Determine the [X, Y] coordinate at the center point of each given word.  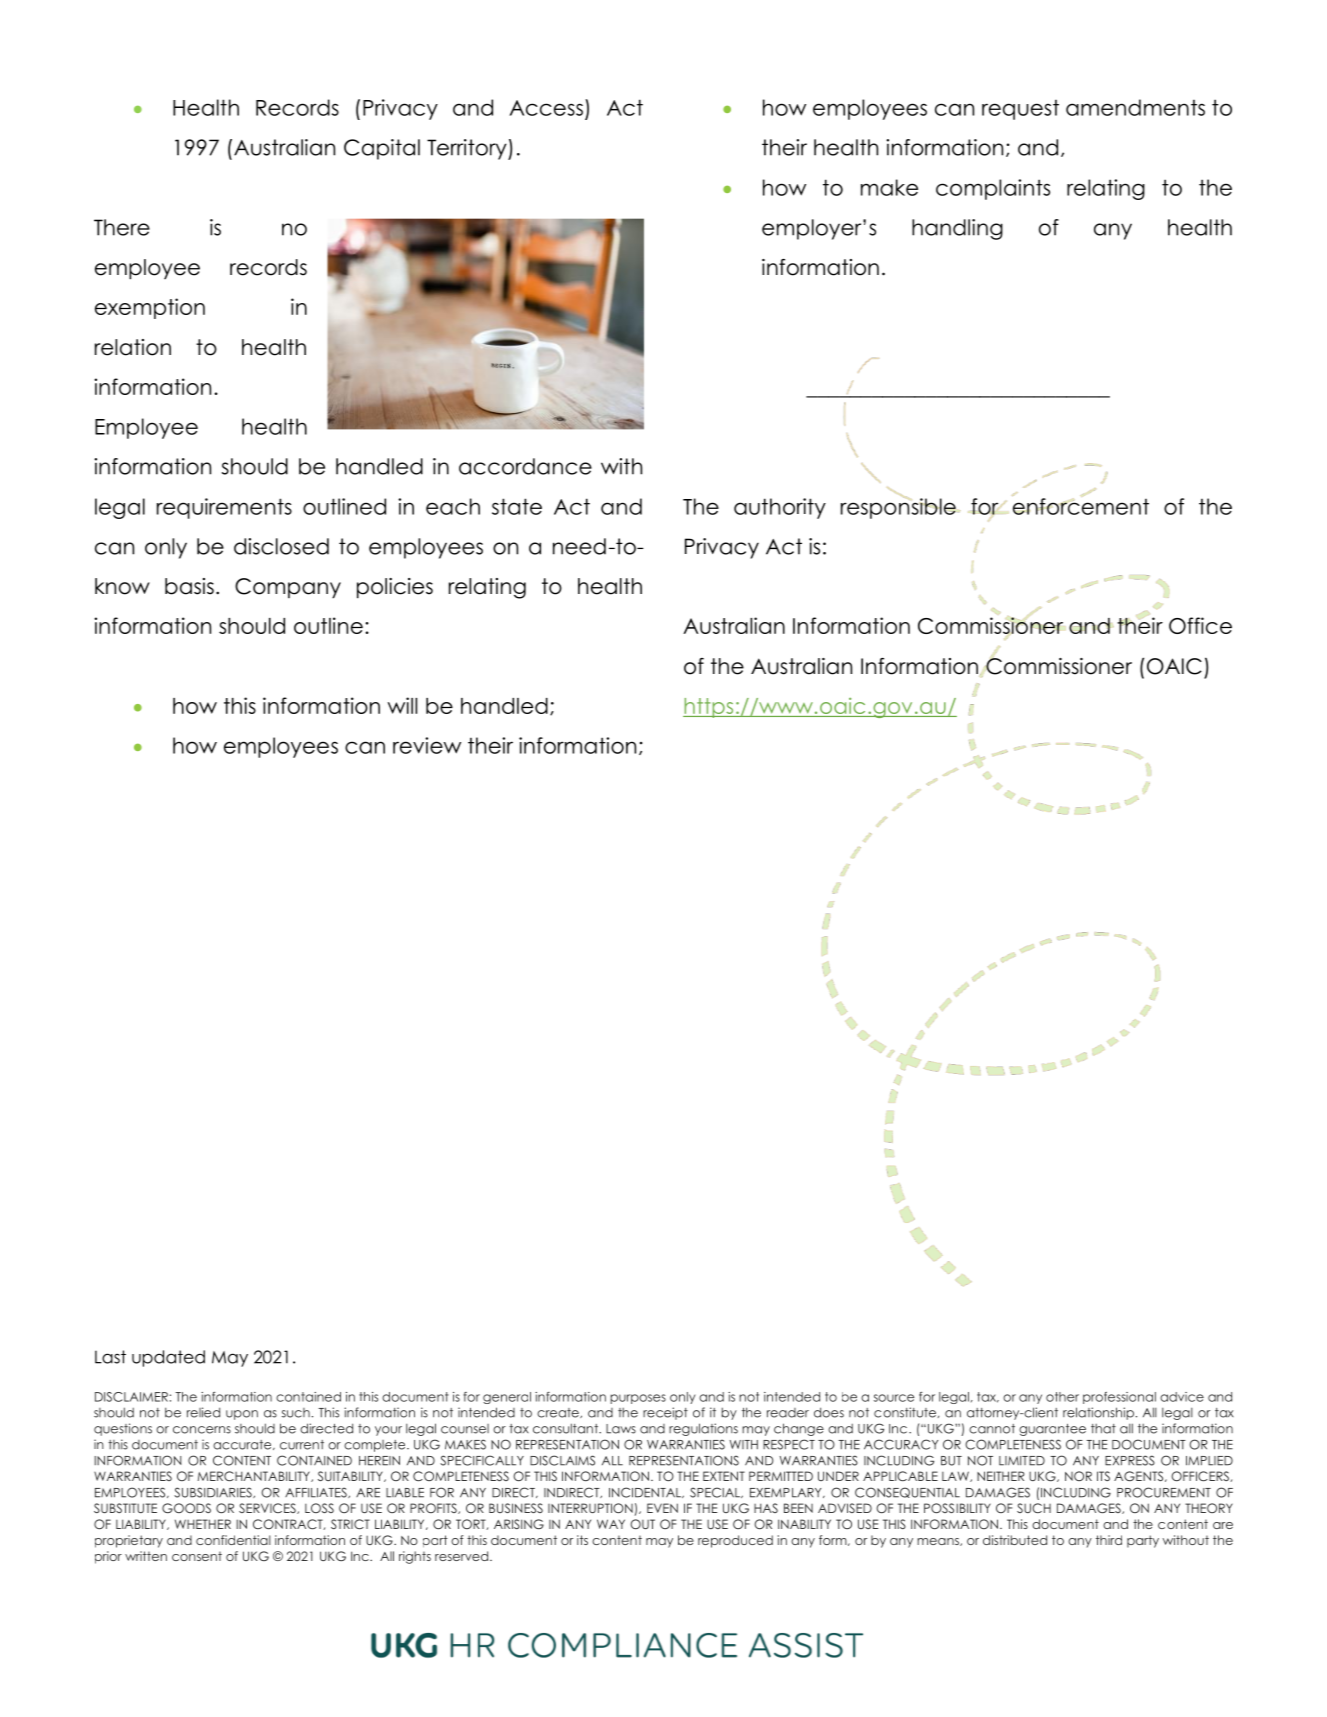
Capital [382, 149]
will [402, 705]
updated [168, 1358]
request [1020, 110]
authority [780, 508]
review [427, 745]
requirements [224, 508]
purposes [638, 1399]
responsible [898, 507]
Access [546, 108]
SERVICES [268, 1508]
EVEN [662, 1508]
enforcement [1081, 506]
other [1062, 1397]
